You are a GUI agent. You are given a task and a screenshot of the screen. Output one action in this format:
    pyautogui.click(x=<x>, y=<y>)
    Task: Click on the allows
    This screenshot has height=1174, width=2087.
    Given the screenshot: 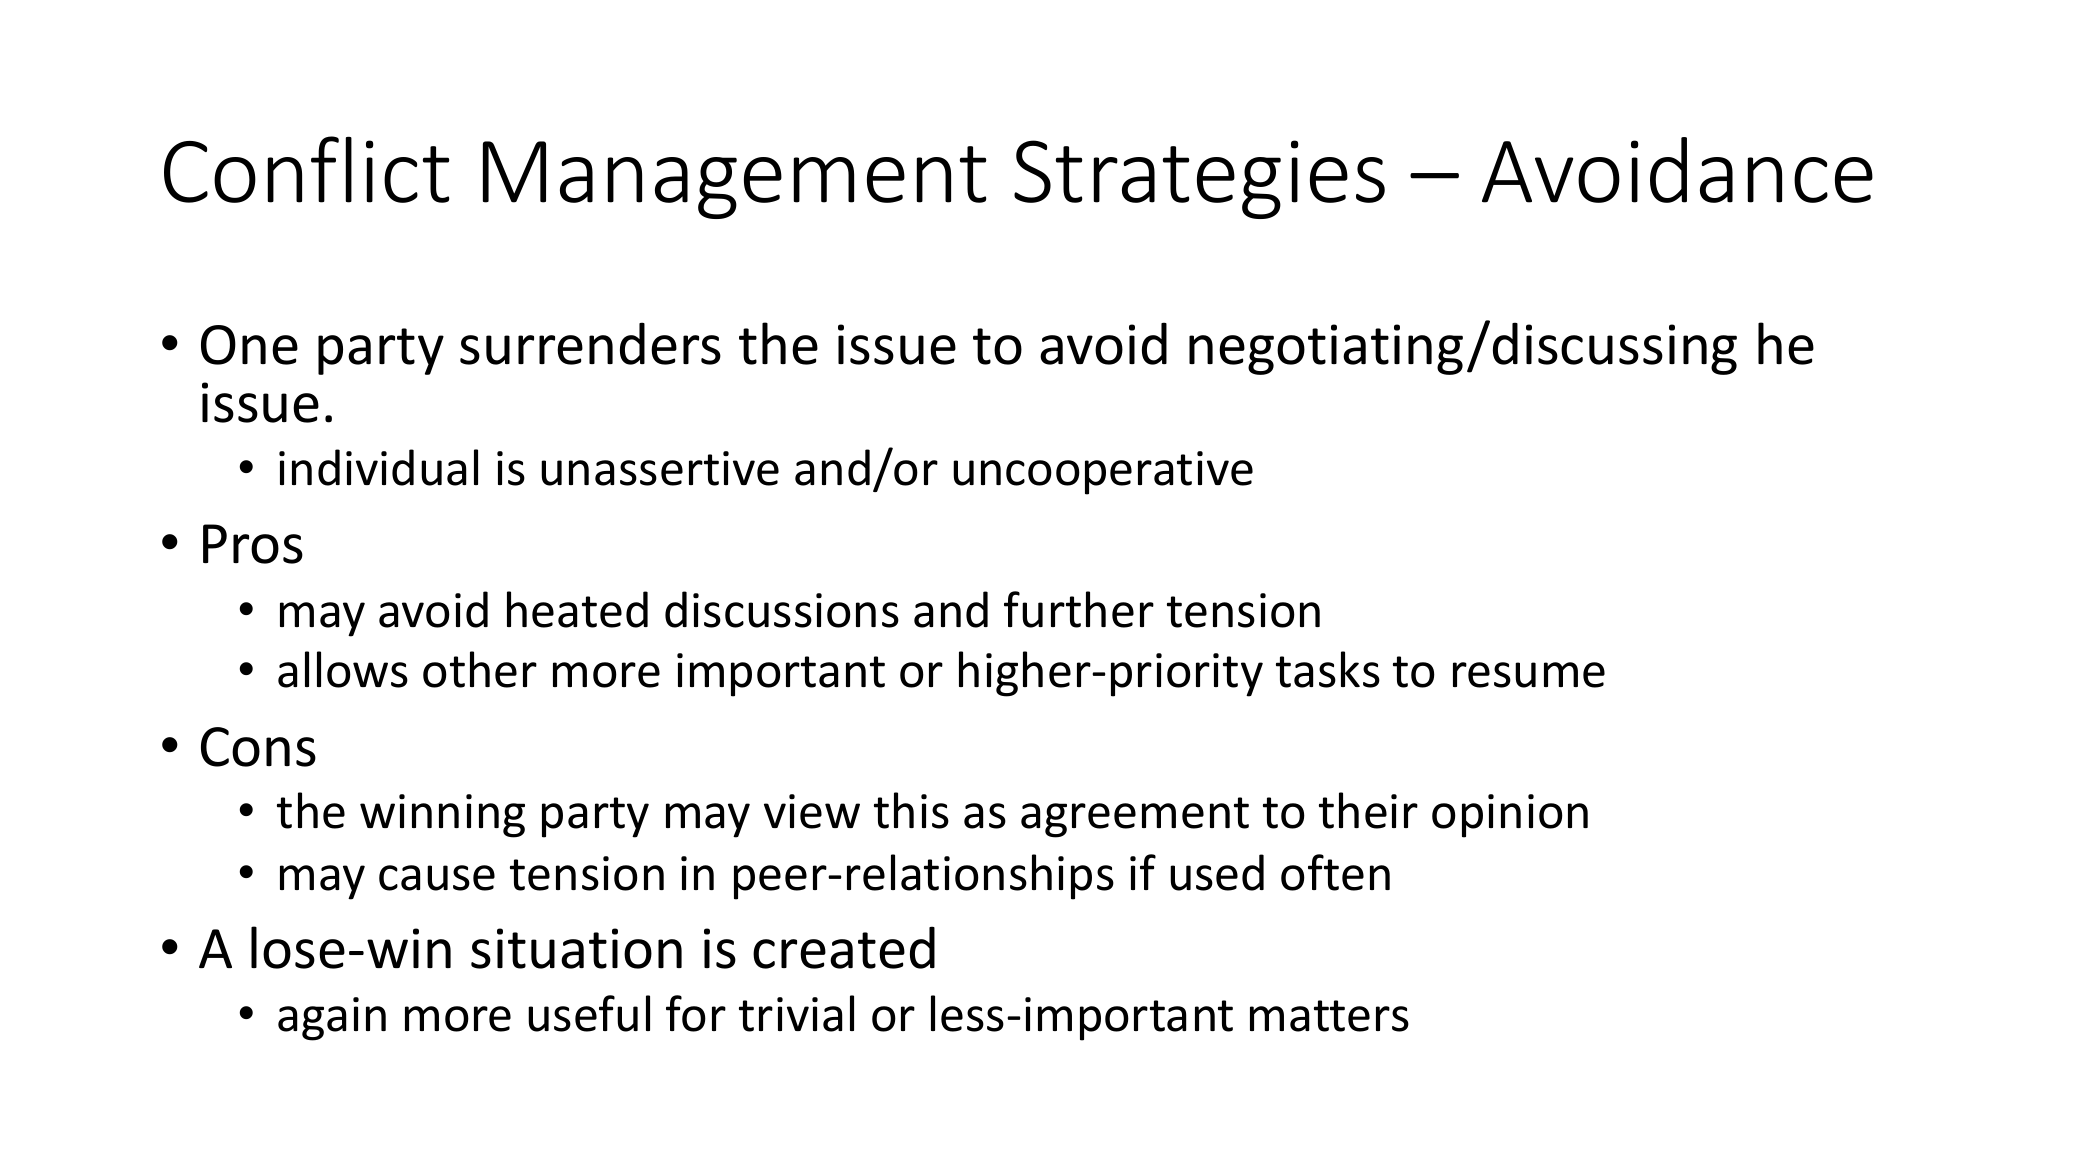 What is the action you would take?
    pyautogui.click(x=343, y=669)
